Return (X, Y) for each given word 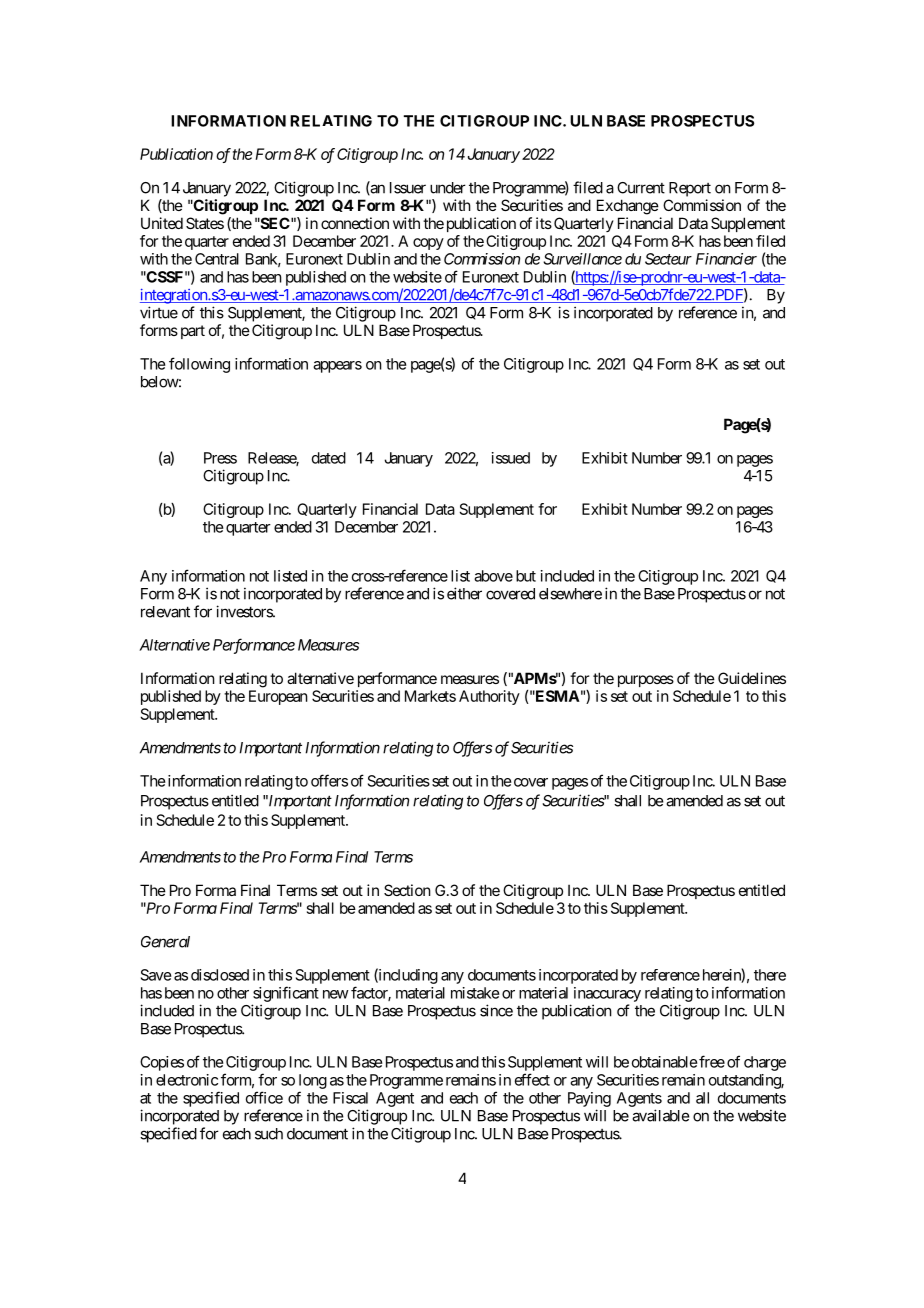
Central (217, 259)
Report (690, 189)
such (269, 1134)
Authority (489, 697)
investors (245, 611)
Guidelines (752, 678)
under (448, 188)
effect (532, 1079)
